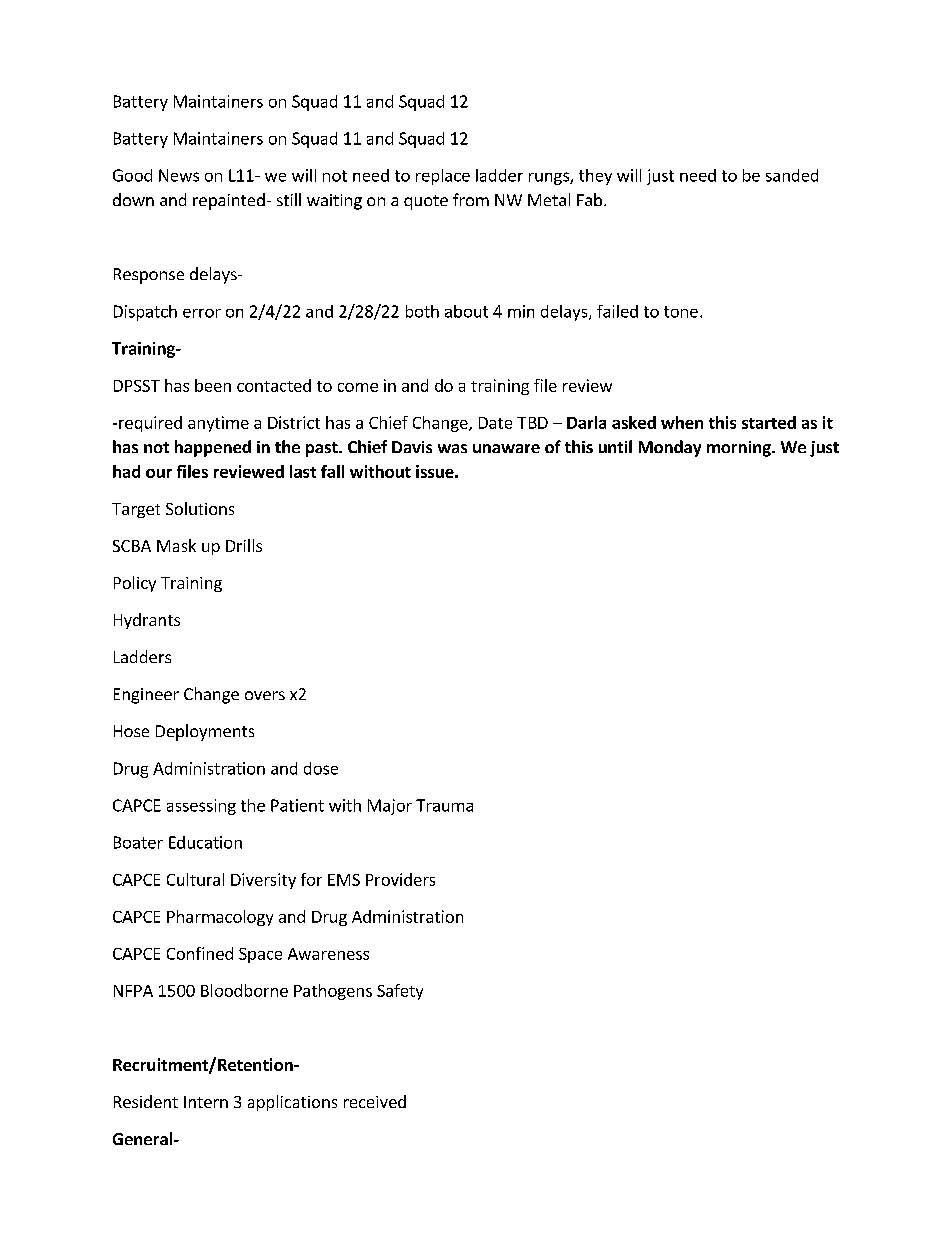  What do you see at coordinates (444, 805) in the screenshot?
I see `Trauma` at bounding box center [444, 805].
